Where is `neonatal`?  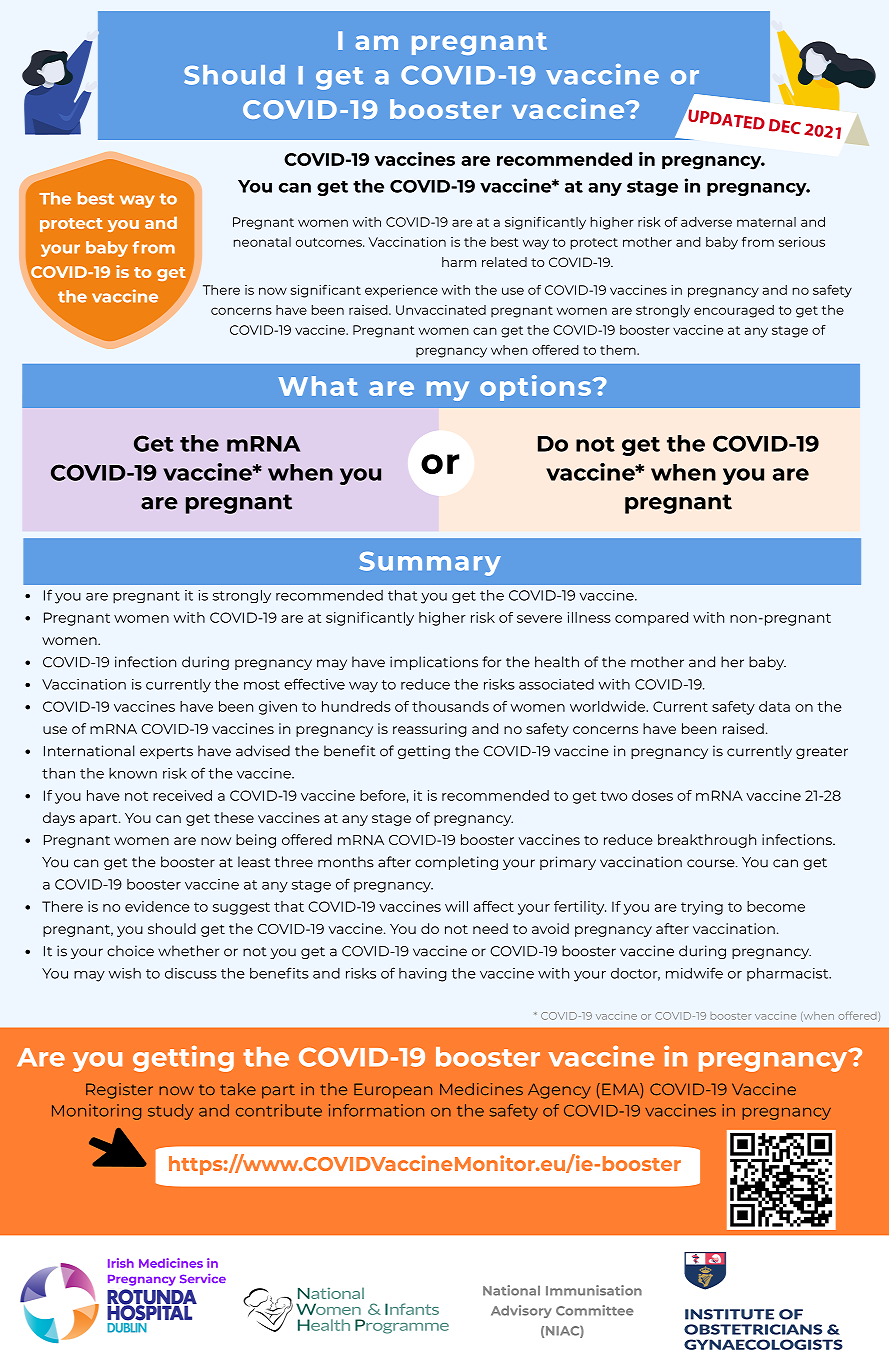
neonatal is located at coordinates (262, 242).
